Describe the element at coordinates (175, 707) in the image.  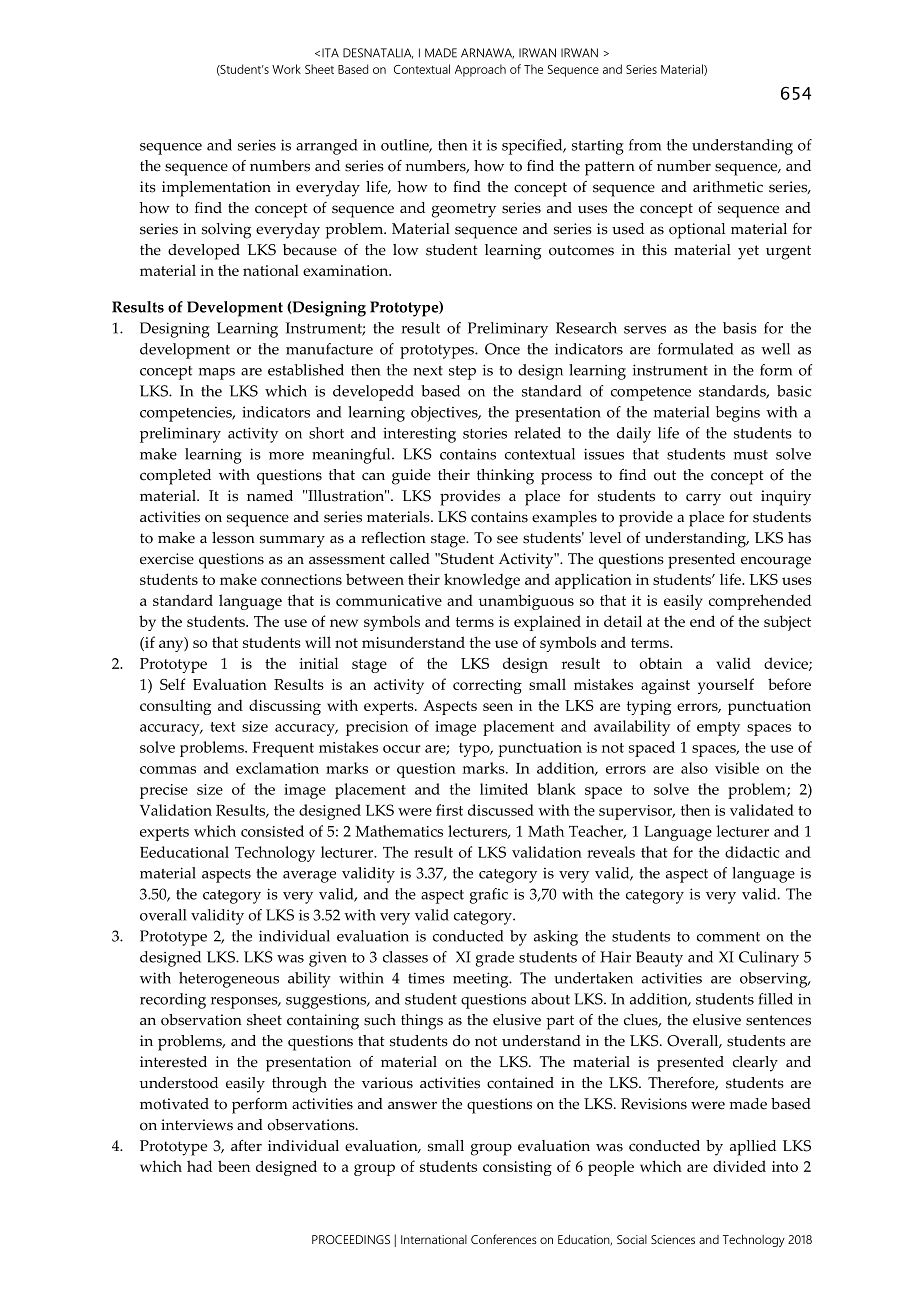
I see `consulting` at that location.
